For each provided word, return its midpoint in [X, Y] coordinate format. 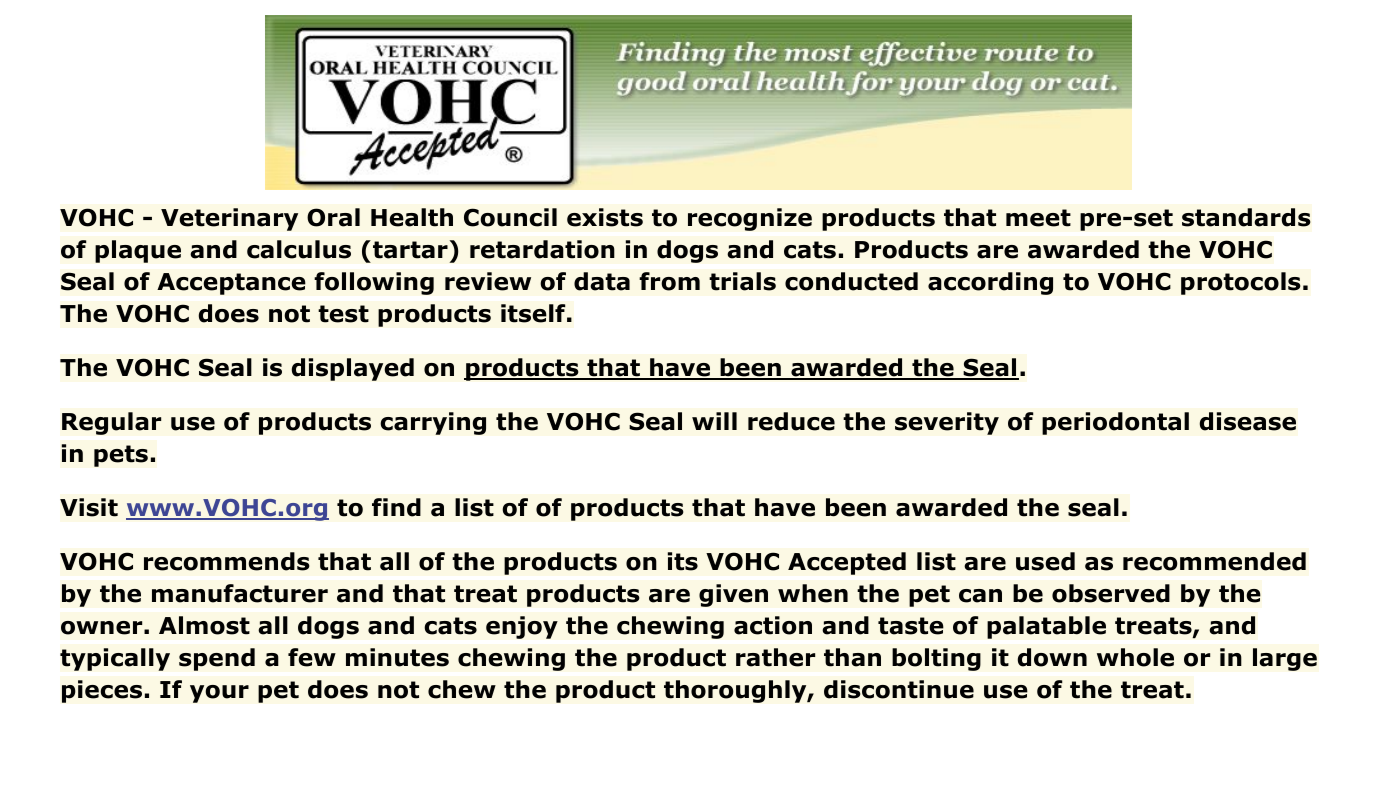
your [219, 694]
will [714, 421]
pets [121, 456]
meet [1038, 218]
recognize [750, 219]
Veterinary [229, 219]
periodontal [1115, 423]
